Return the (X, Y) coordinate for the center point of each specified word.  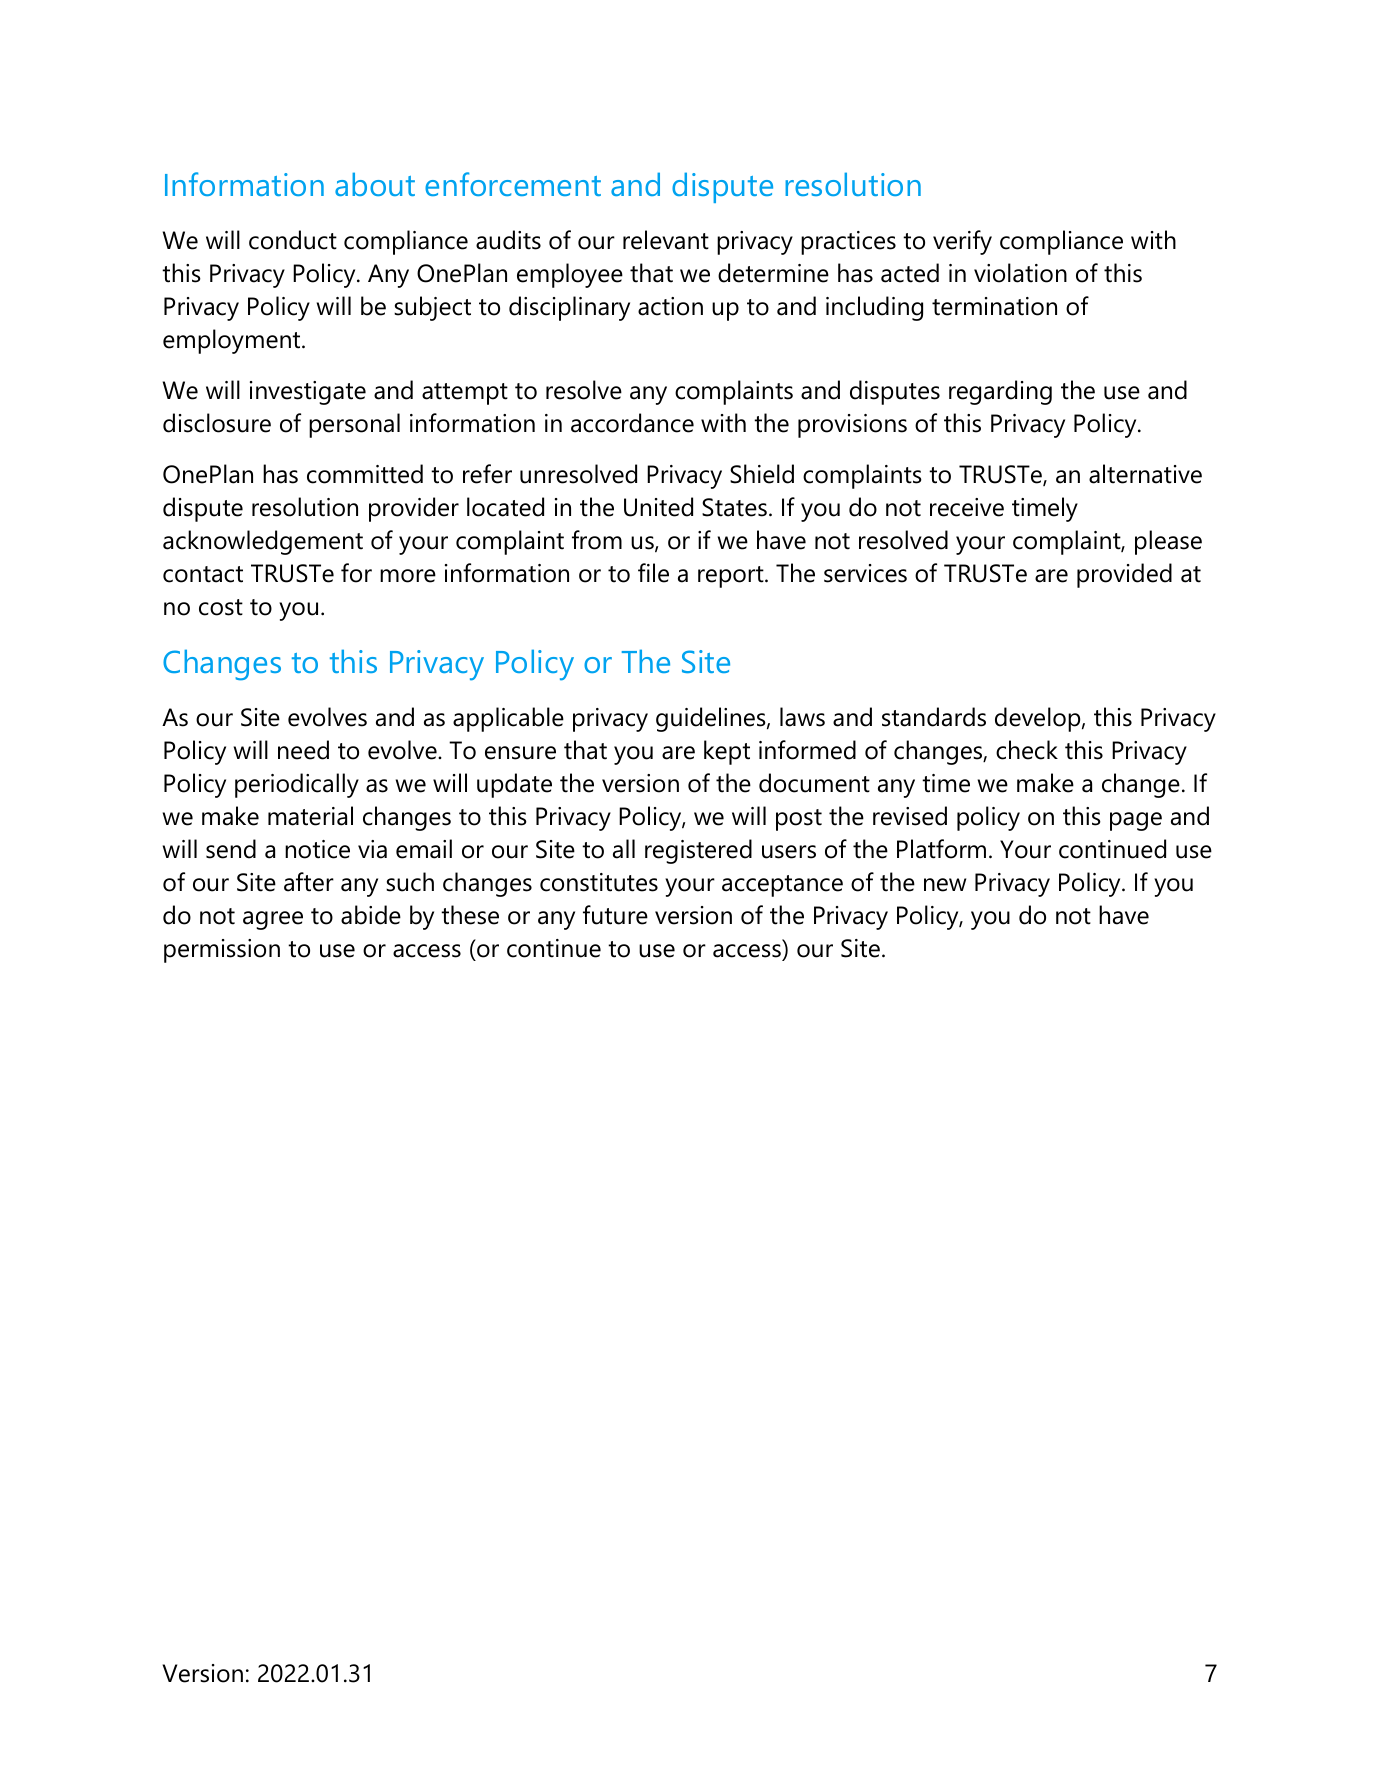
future (615, 915)
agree (273, 920)
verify (962, 242)
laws (802, 717)
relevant (666, 240)
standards (934, 717)
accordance (632, 423)
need (303, 750)
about (375, 184)
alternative (1145, 474)
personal (354, 425)
